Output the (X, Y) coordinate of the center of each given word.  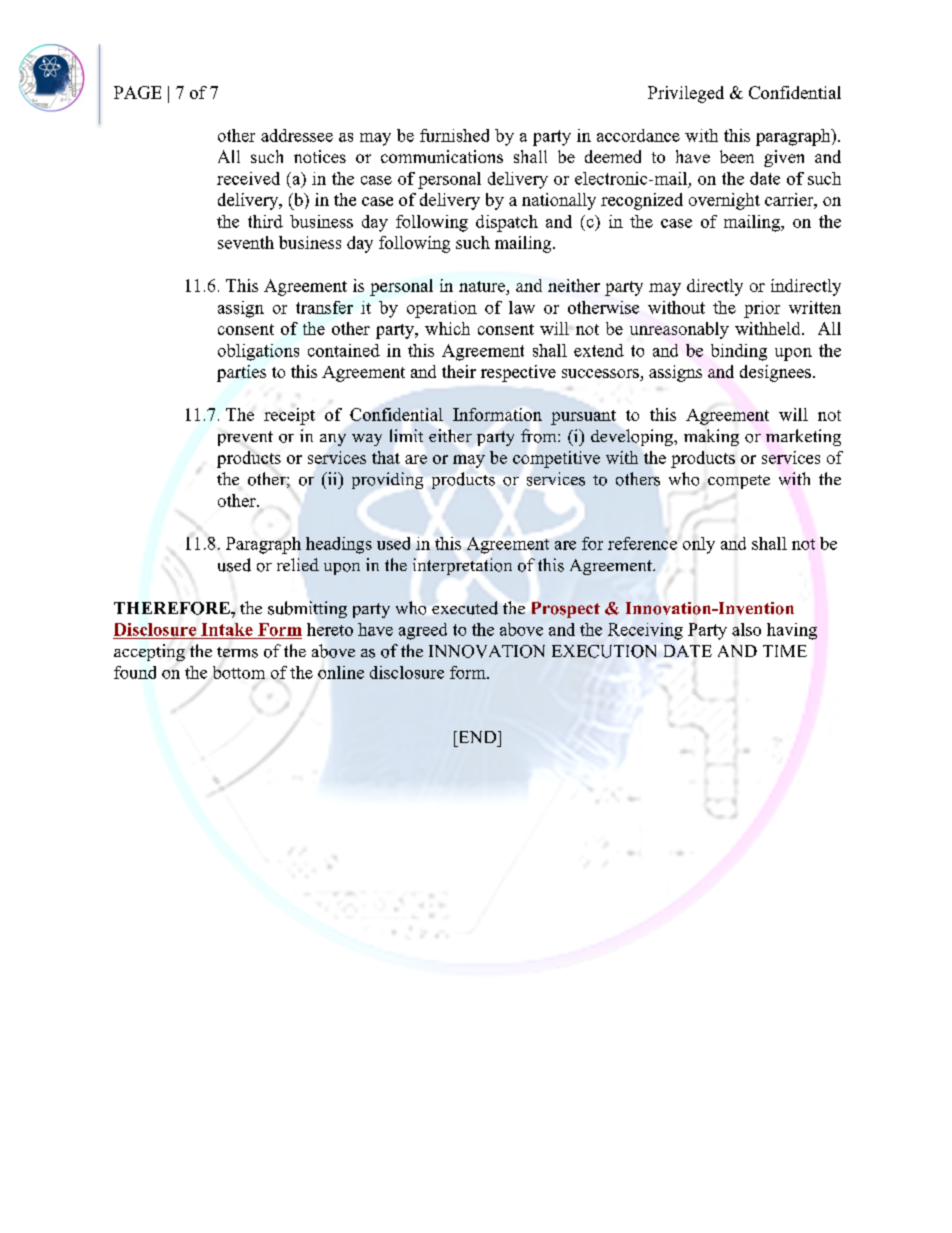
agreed (423, 631)
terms (237, 652)
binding (739, 352)
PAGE (137, 92)
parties (241, 373)
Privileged (686, 94)
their (459, 371)
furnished (454, 135)
